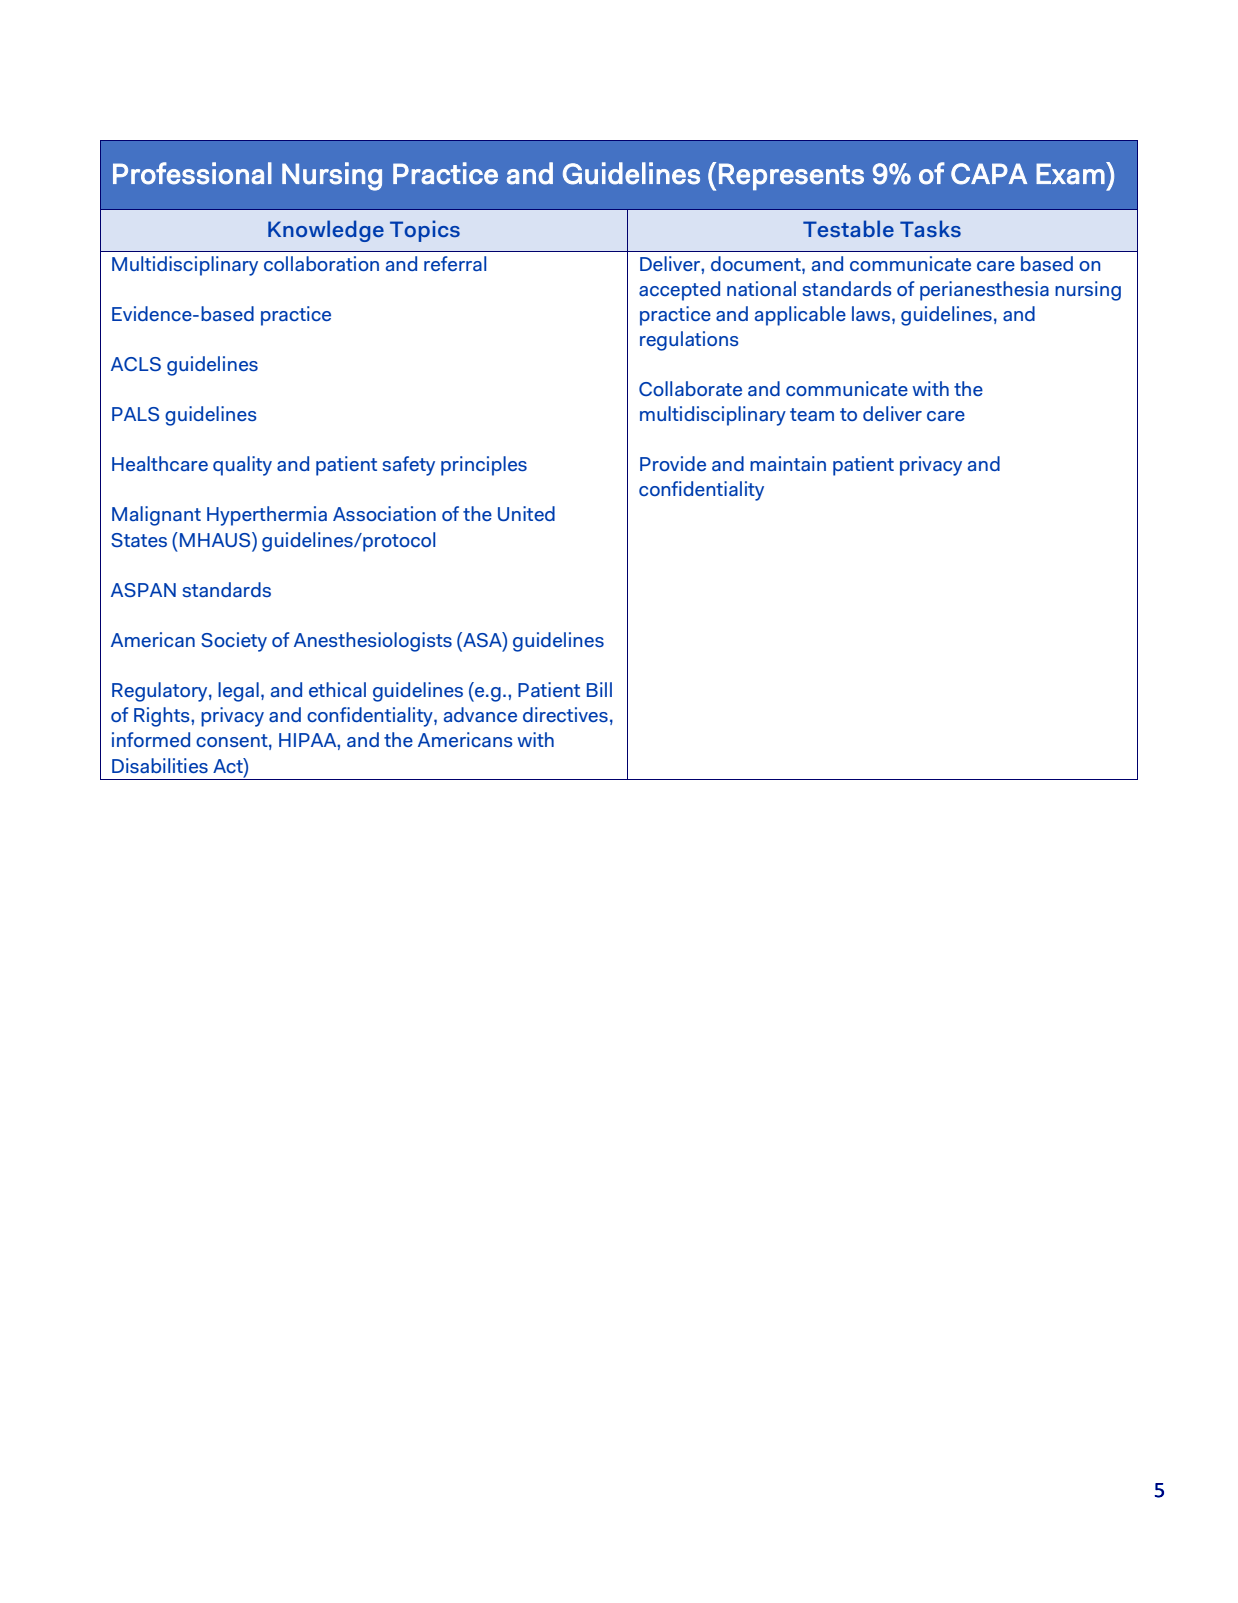  Describe the element at coordinates (192, 173) in the page. I see `Professional` at that location.
